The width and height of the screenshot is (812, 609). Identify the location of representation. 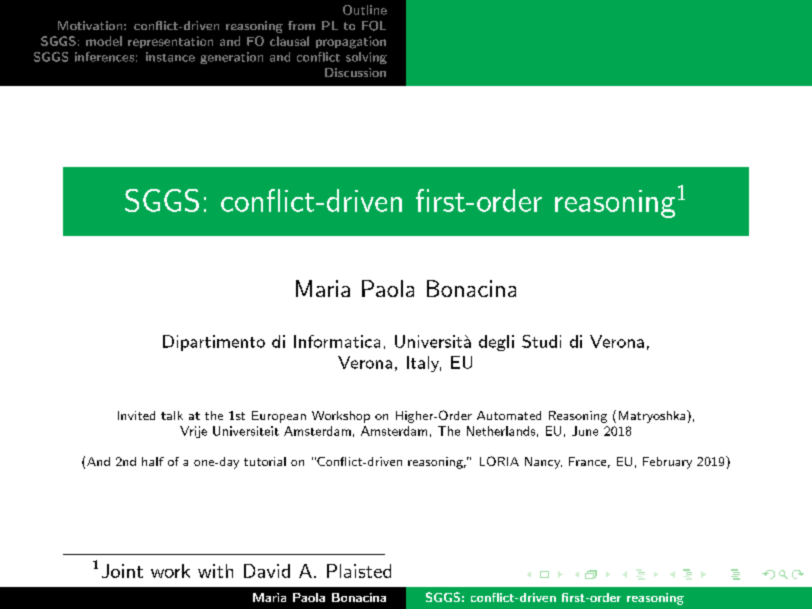
(170, 42).
